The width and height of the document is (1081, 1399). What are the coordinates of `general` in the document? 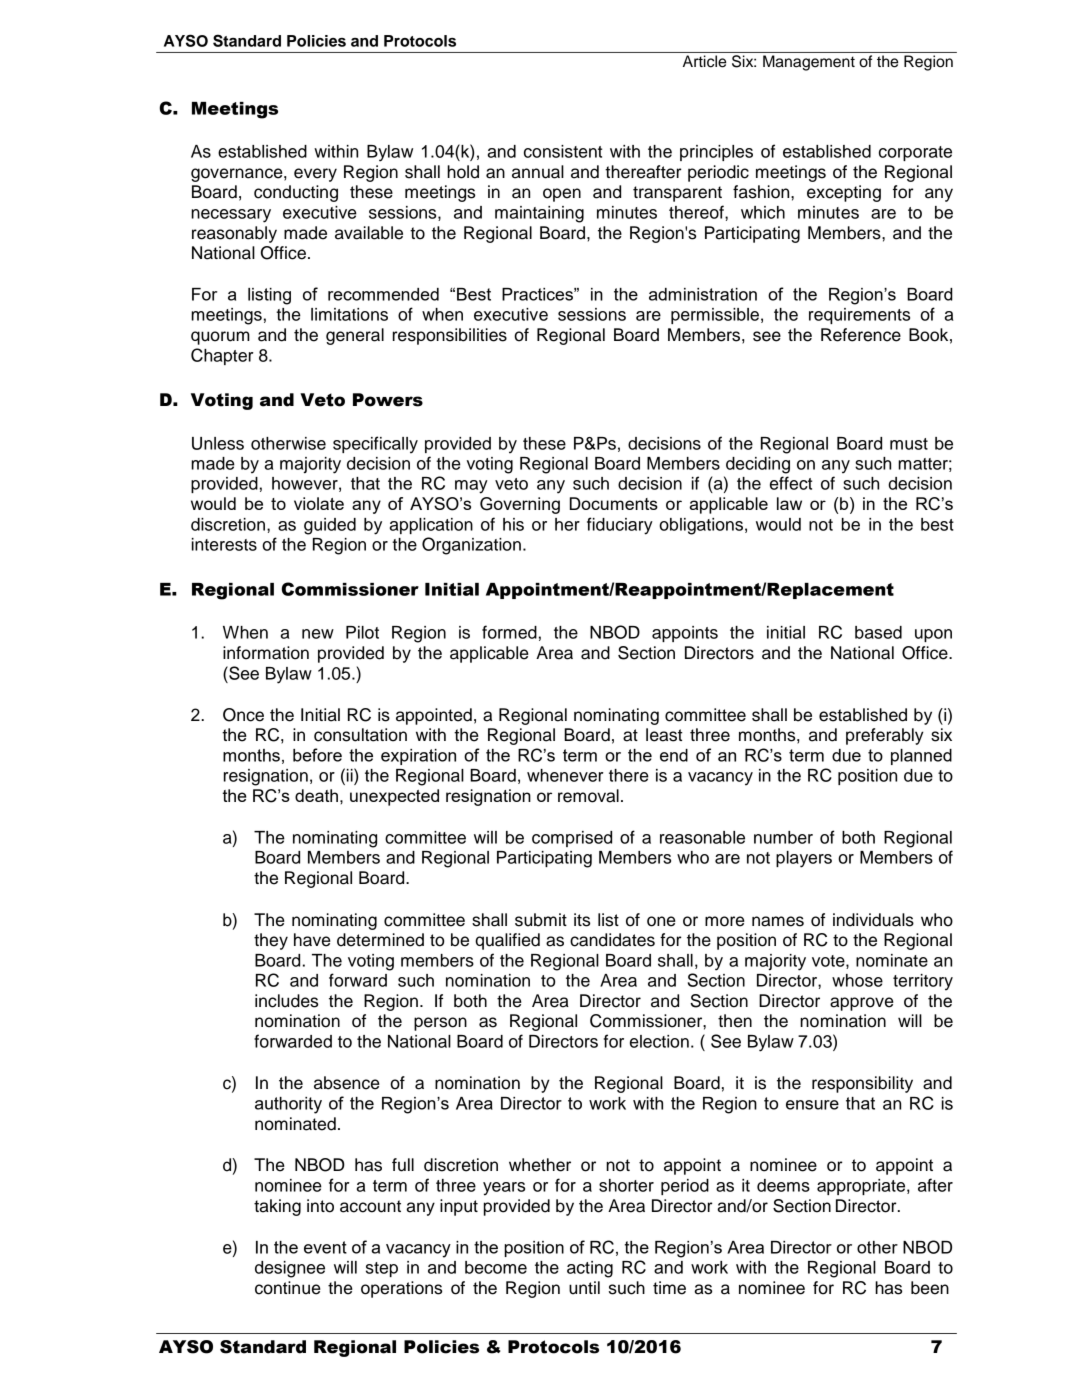 It's located at (355, 336).
